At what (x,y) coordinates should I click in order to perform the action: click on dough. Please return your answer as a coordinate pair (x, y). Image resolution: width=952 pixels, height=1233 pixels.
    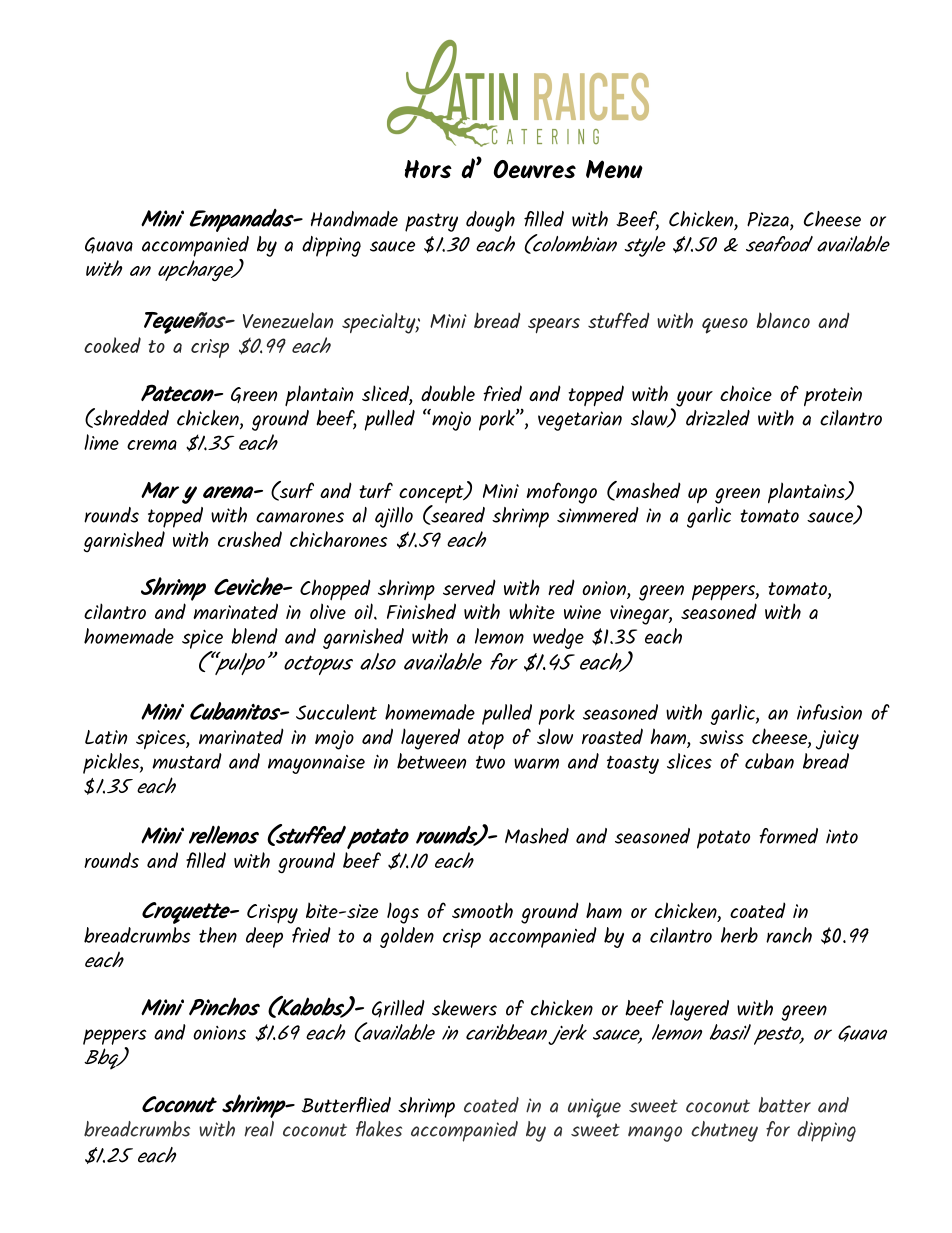
    Looking at the image, I should click on (490, 221).
